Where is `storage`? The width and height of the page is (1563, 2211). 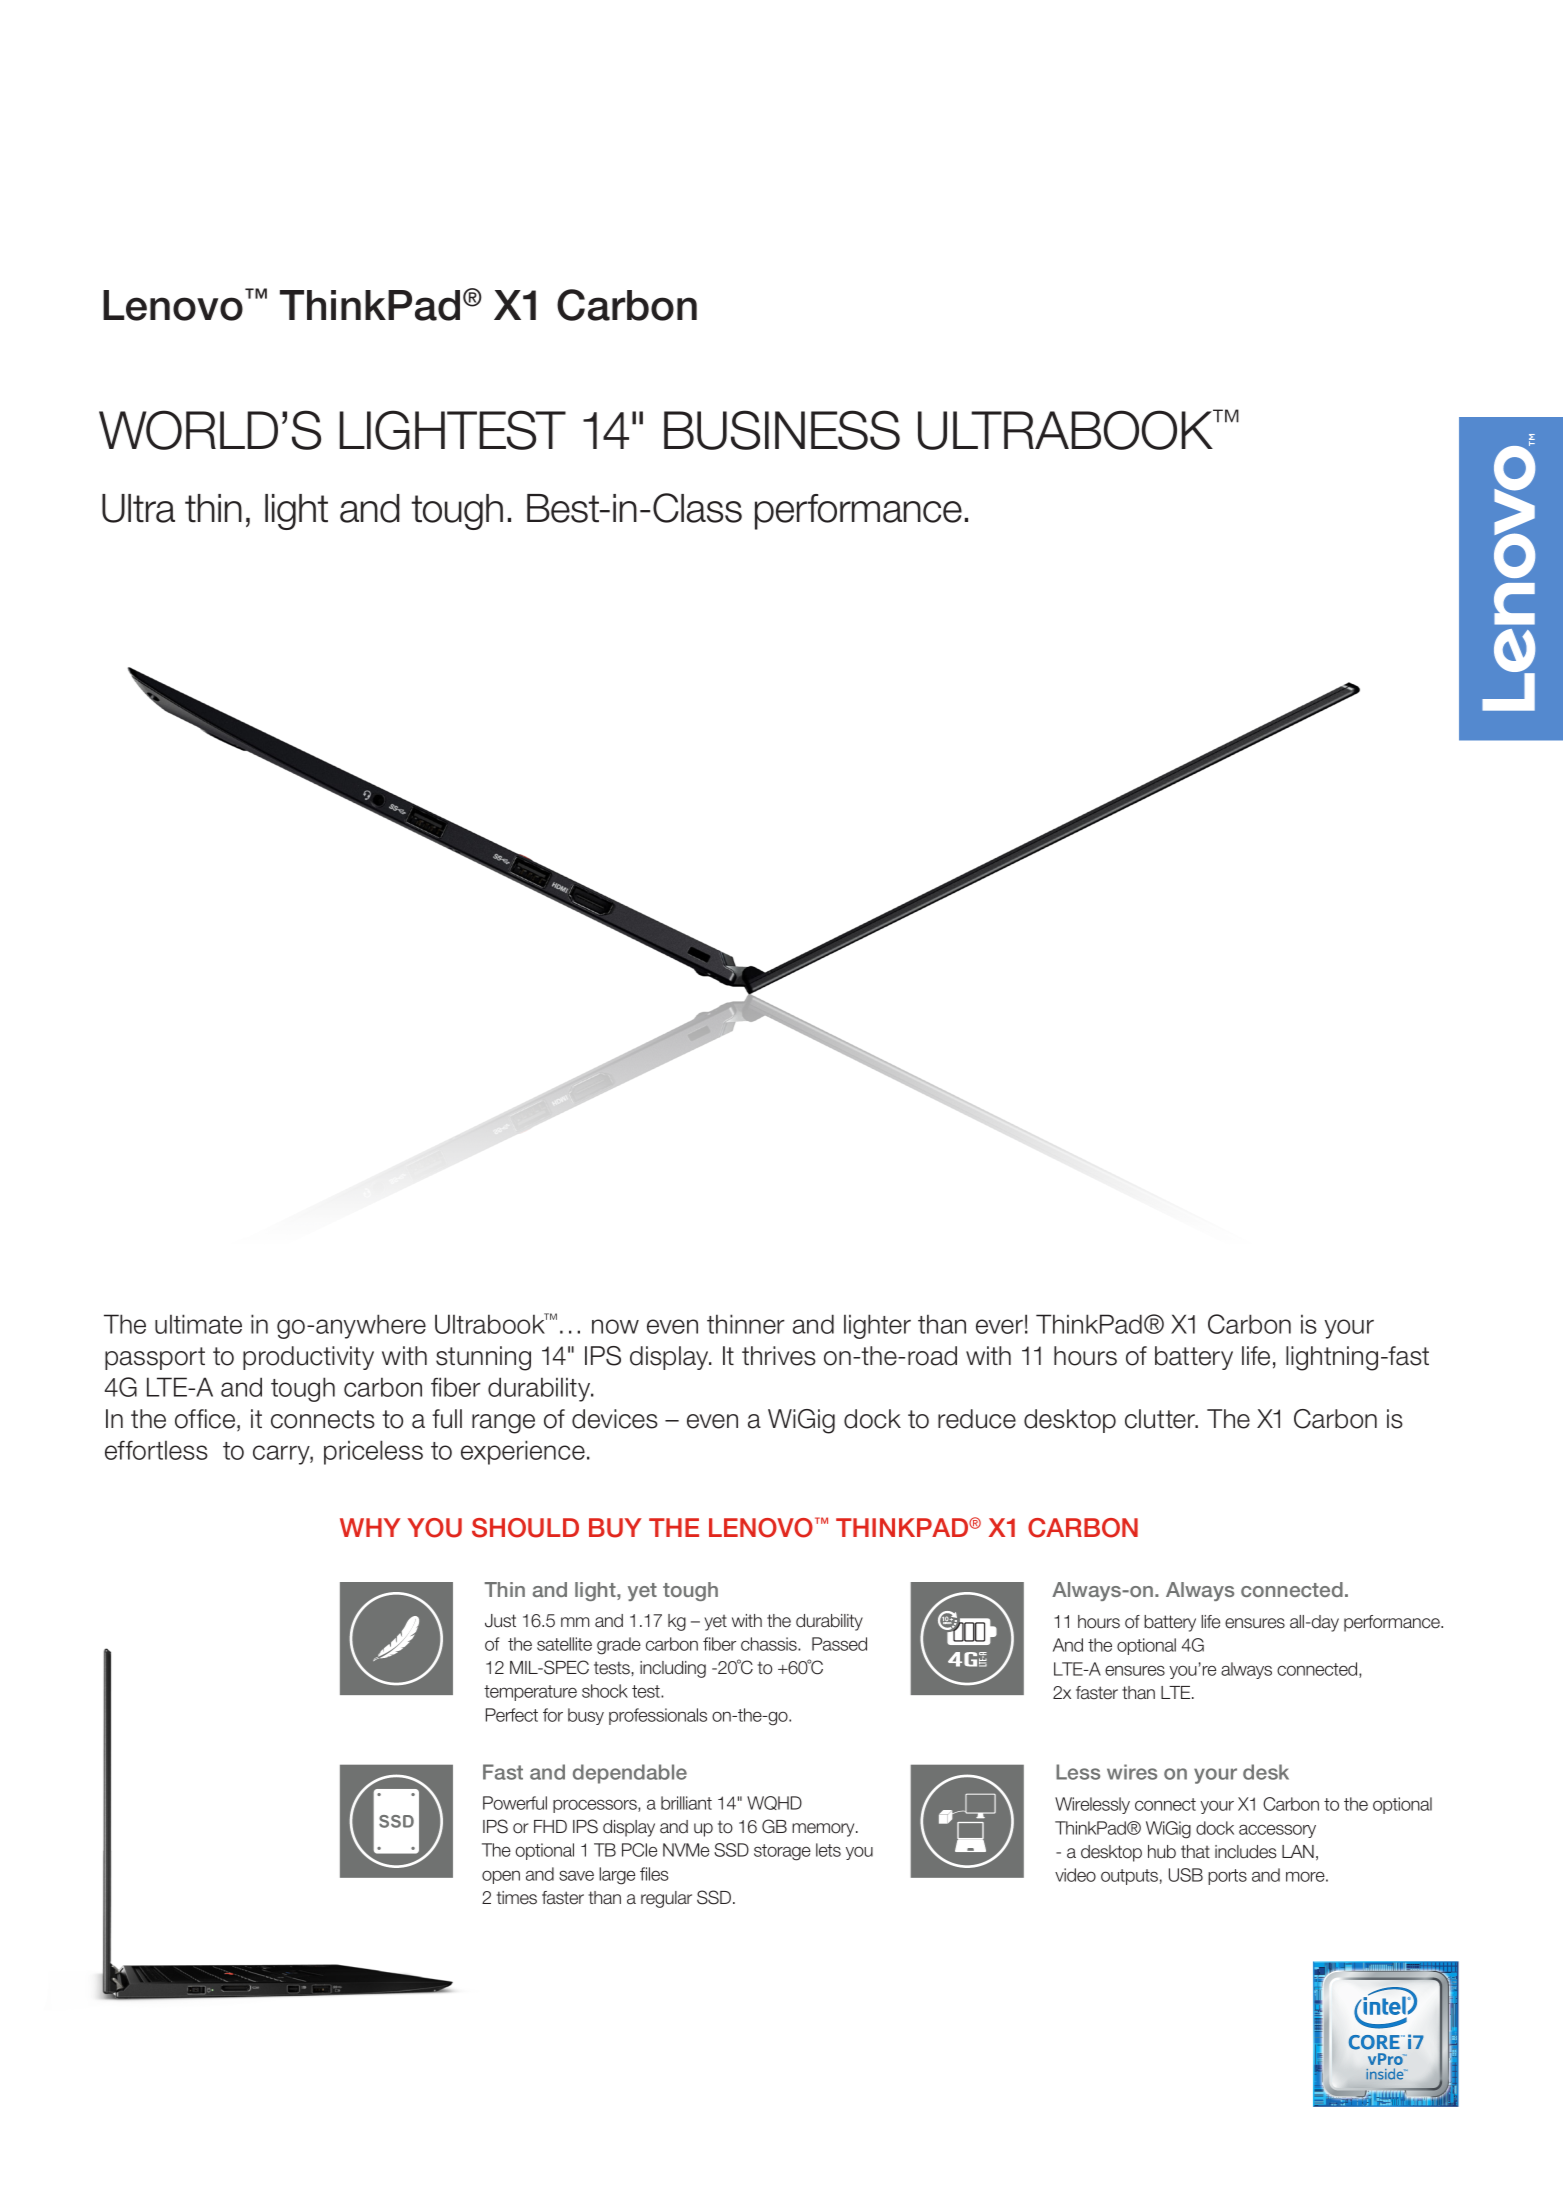
storage is located at coordinates (782, 1852).
